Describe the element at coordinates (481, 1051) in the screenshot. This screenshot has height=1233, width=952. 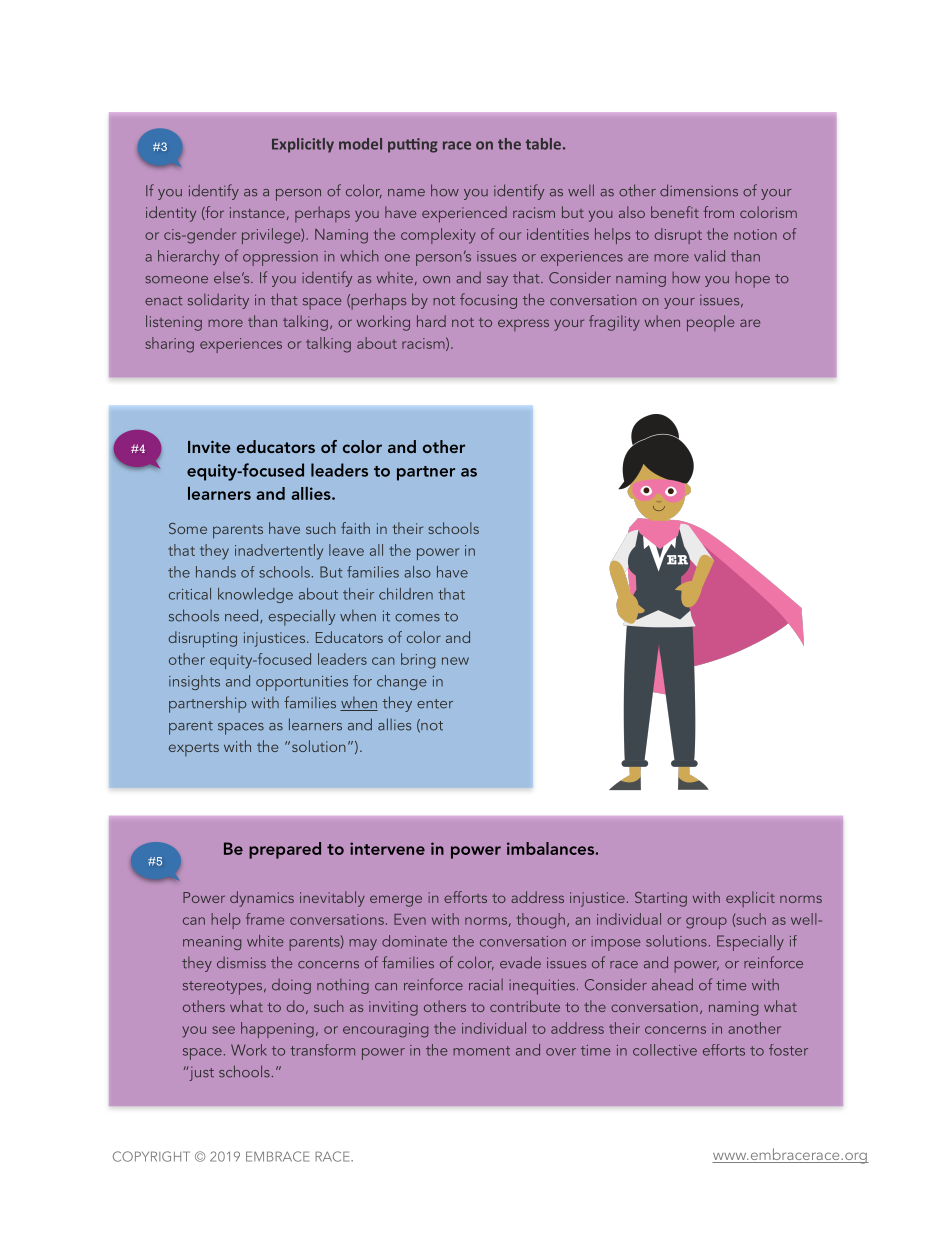
I see `moment` at that location.
